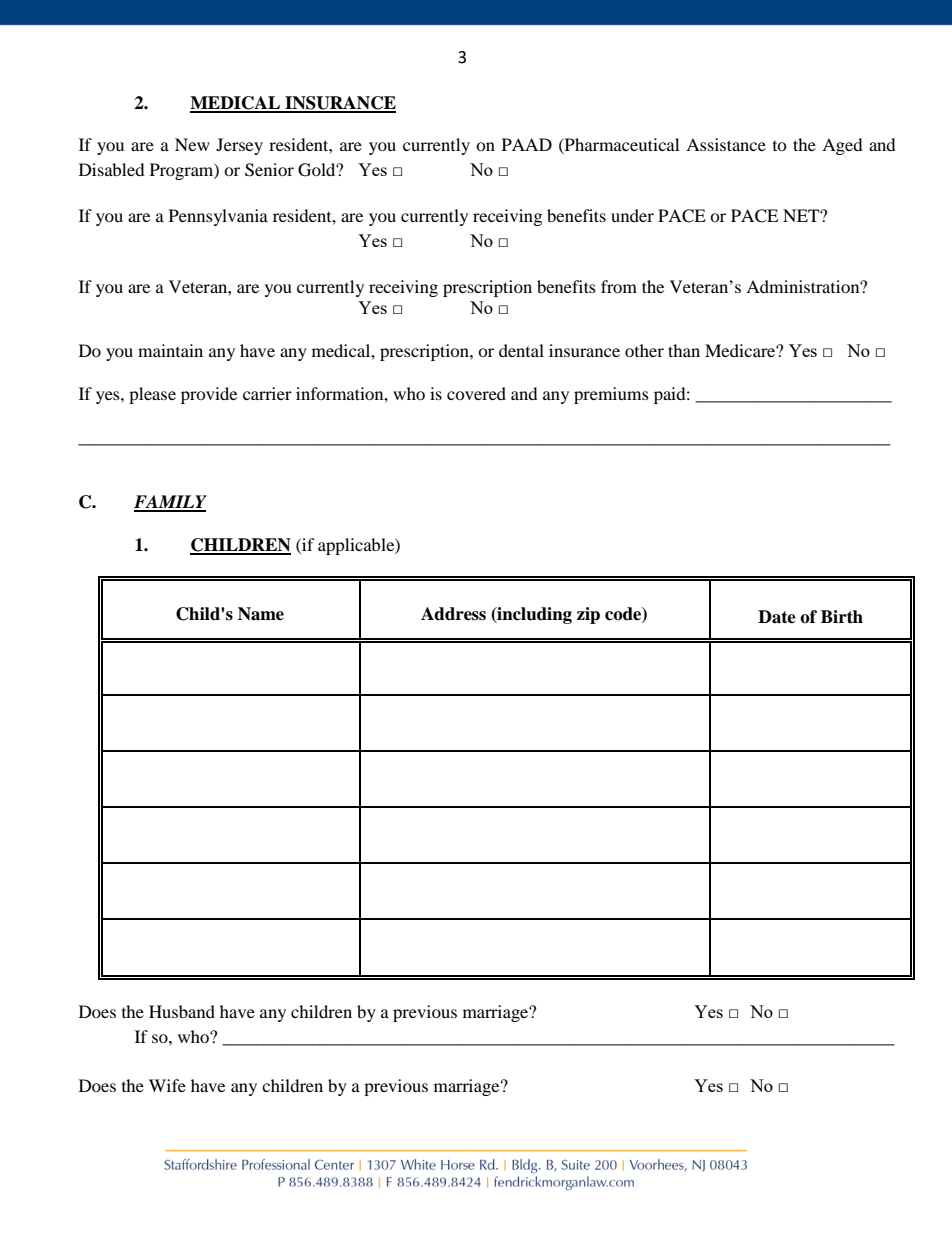 The image size is (952, 1233). I want to click on New, so click(192, 144).
